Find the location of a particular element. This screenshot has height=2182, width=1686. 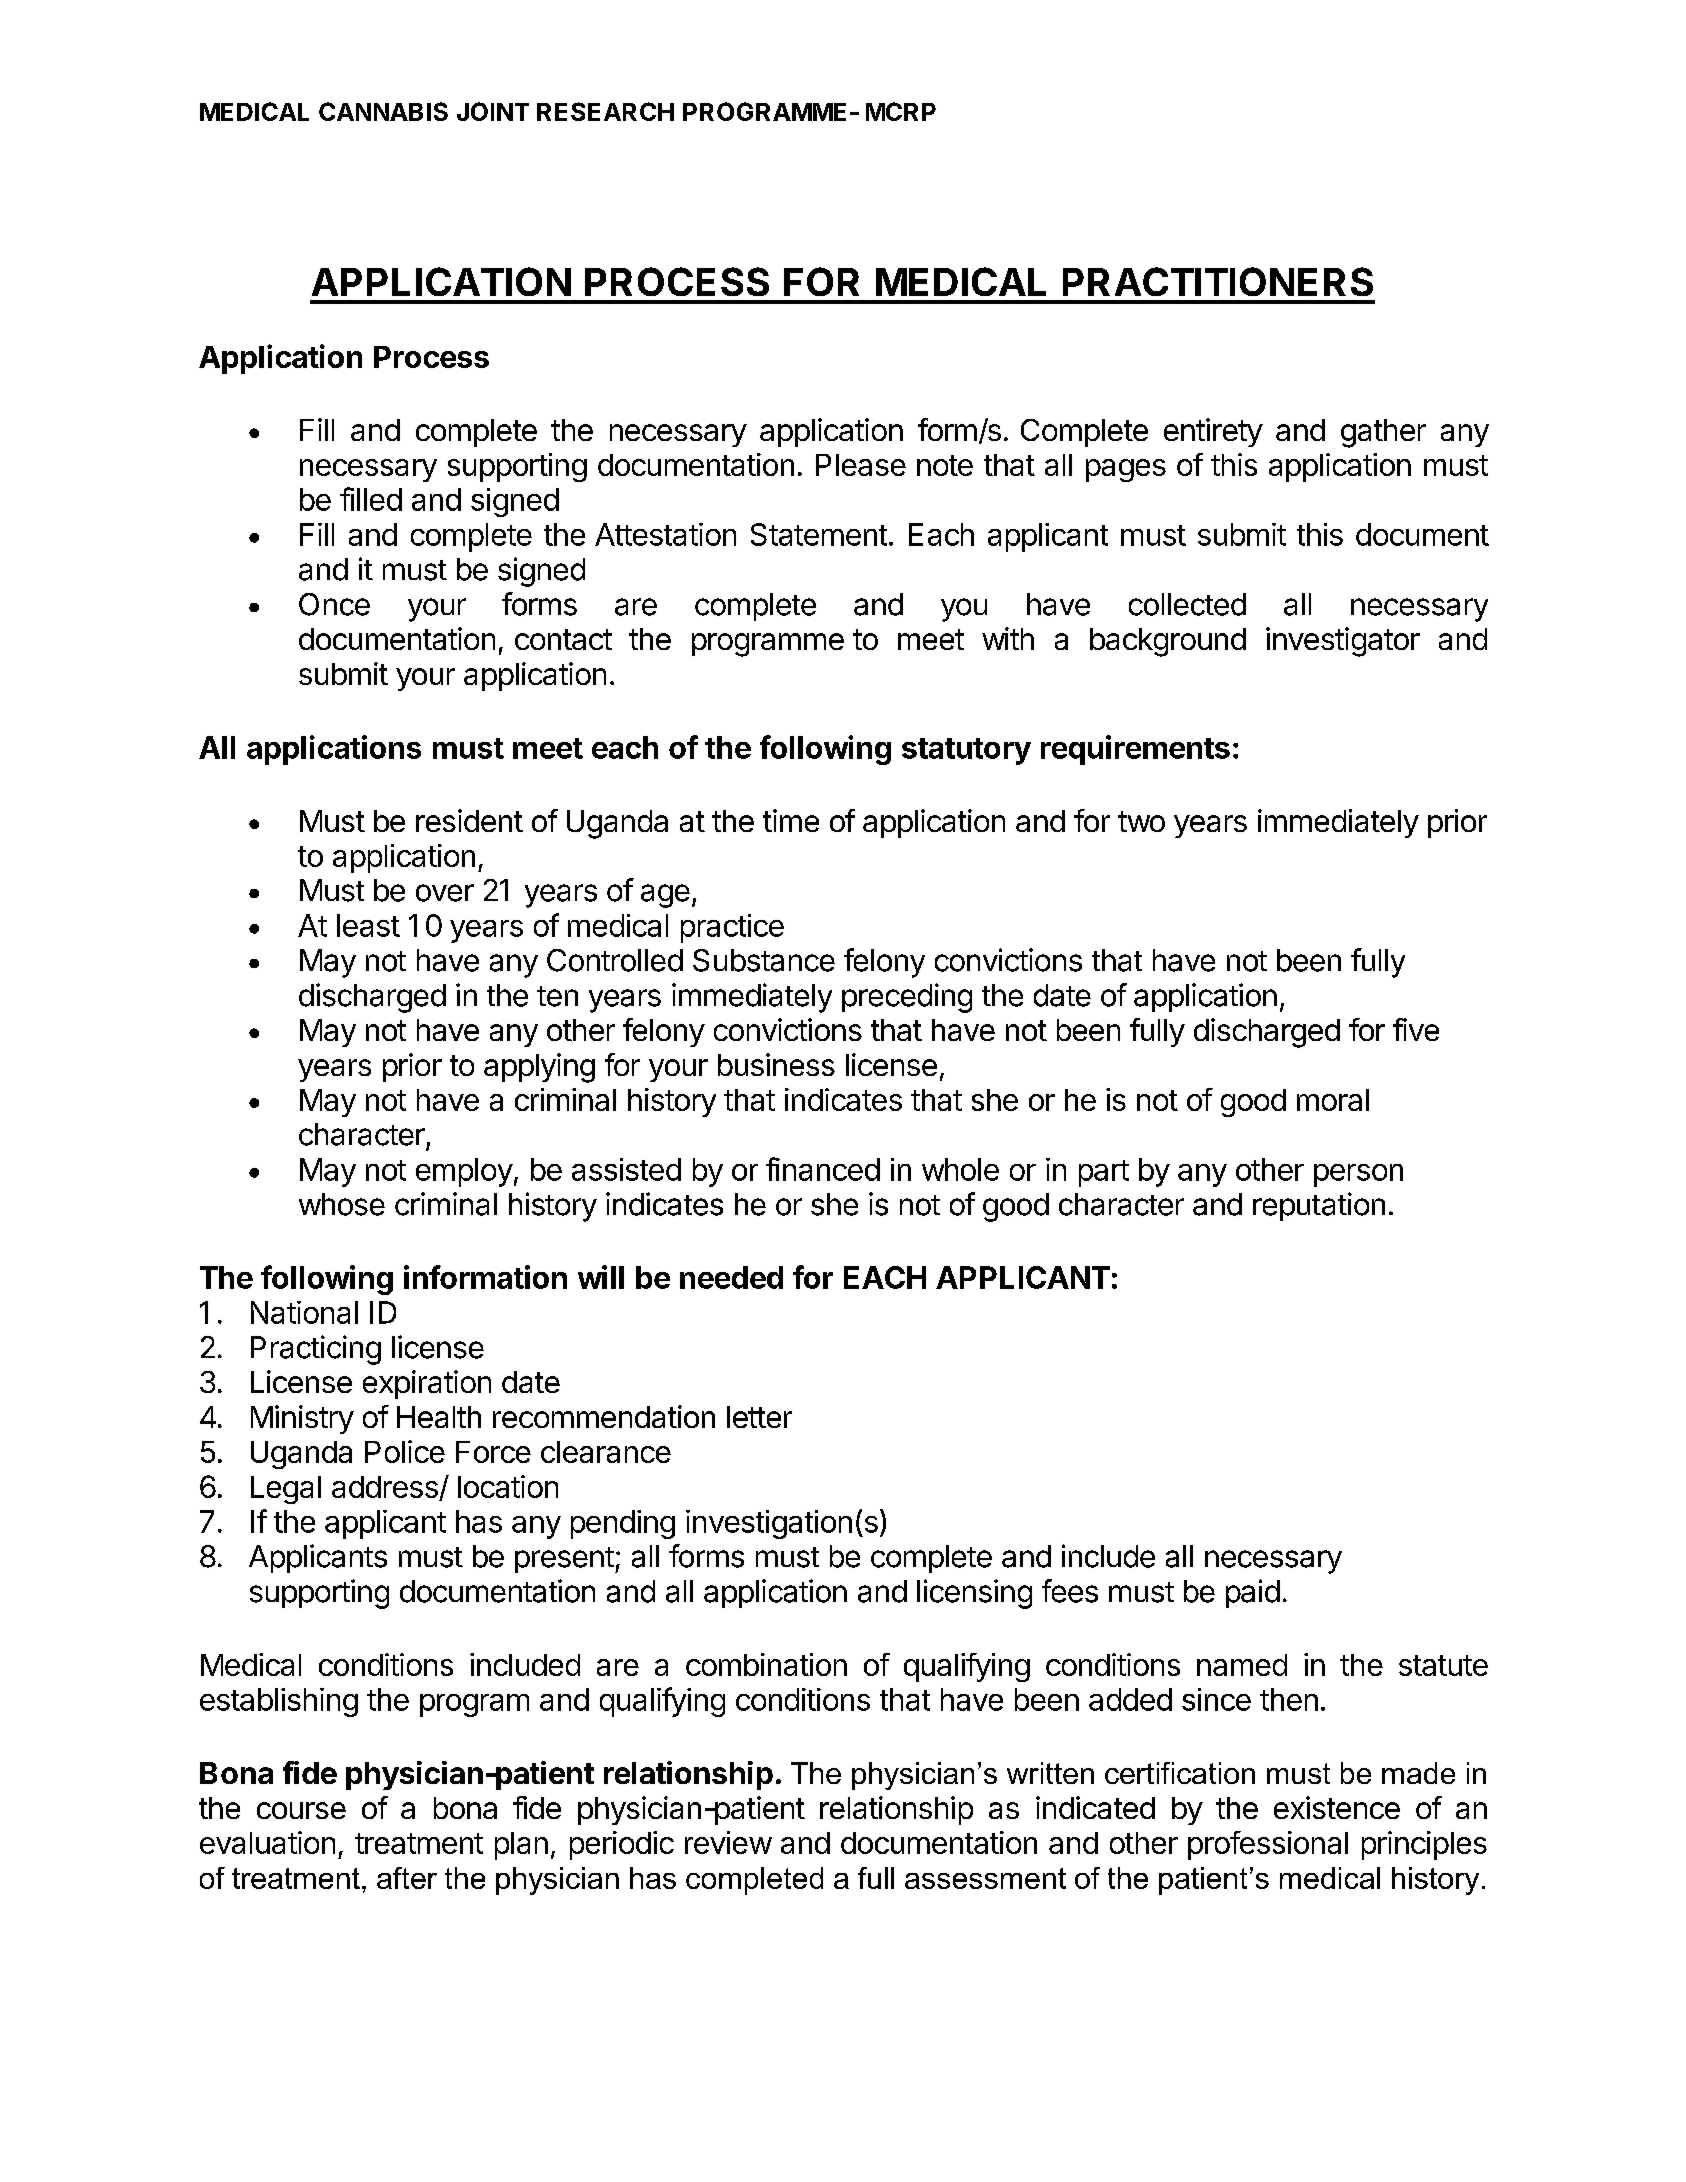

RESEARCH is located at coordinates (605, 111).
